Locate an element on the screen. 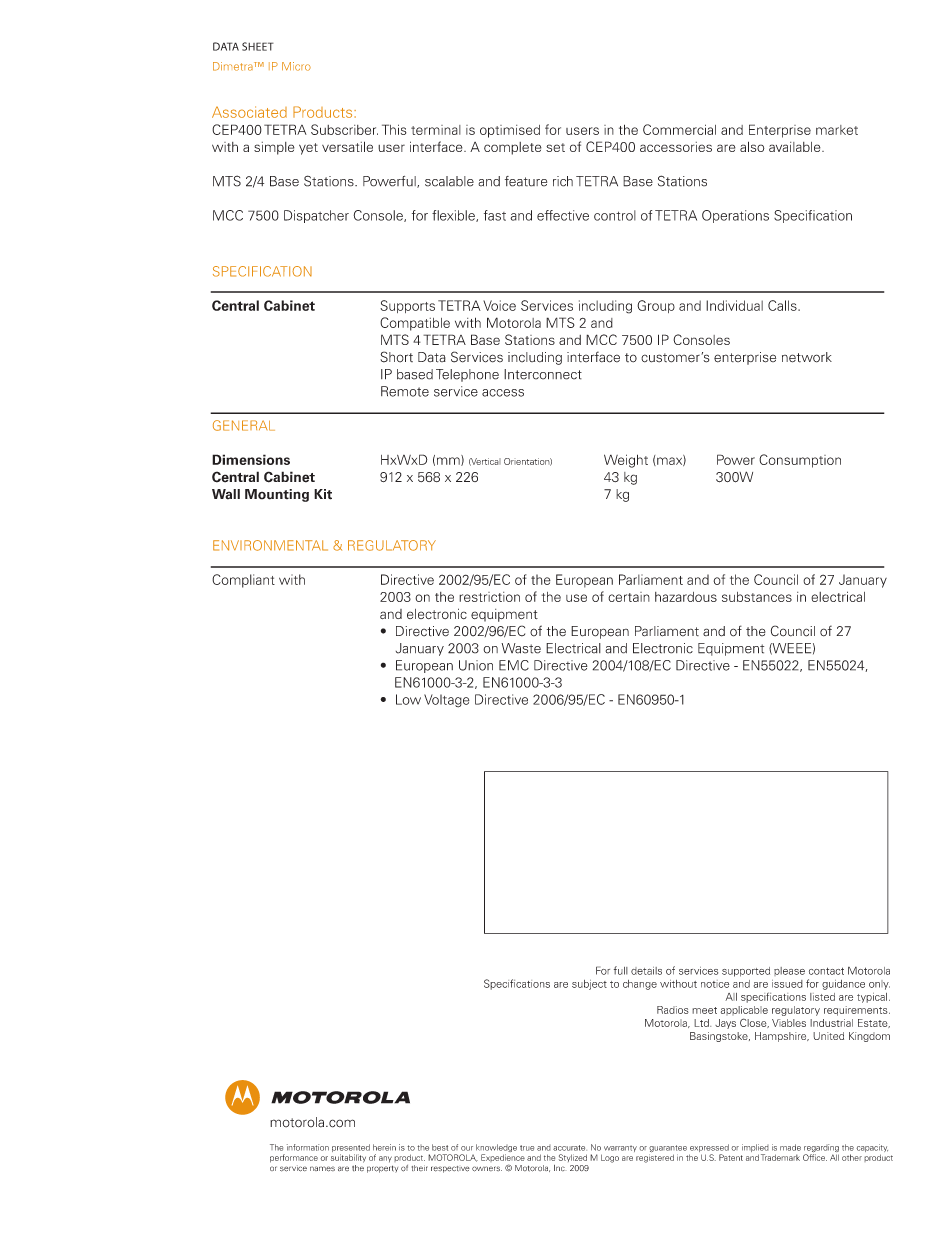 This screenshot has height=1233, width=952. information is located at coordinates (308, 1147).
